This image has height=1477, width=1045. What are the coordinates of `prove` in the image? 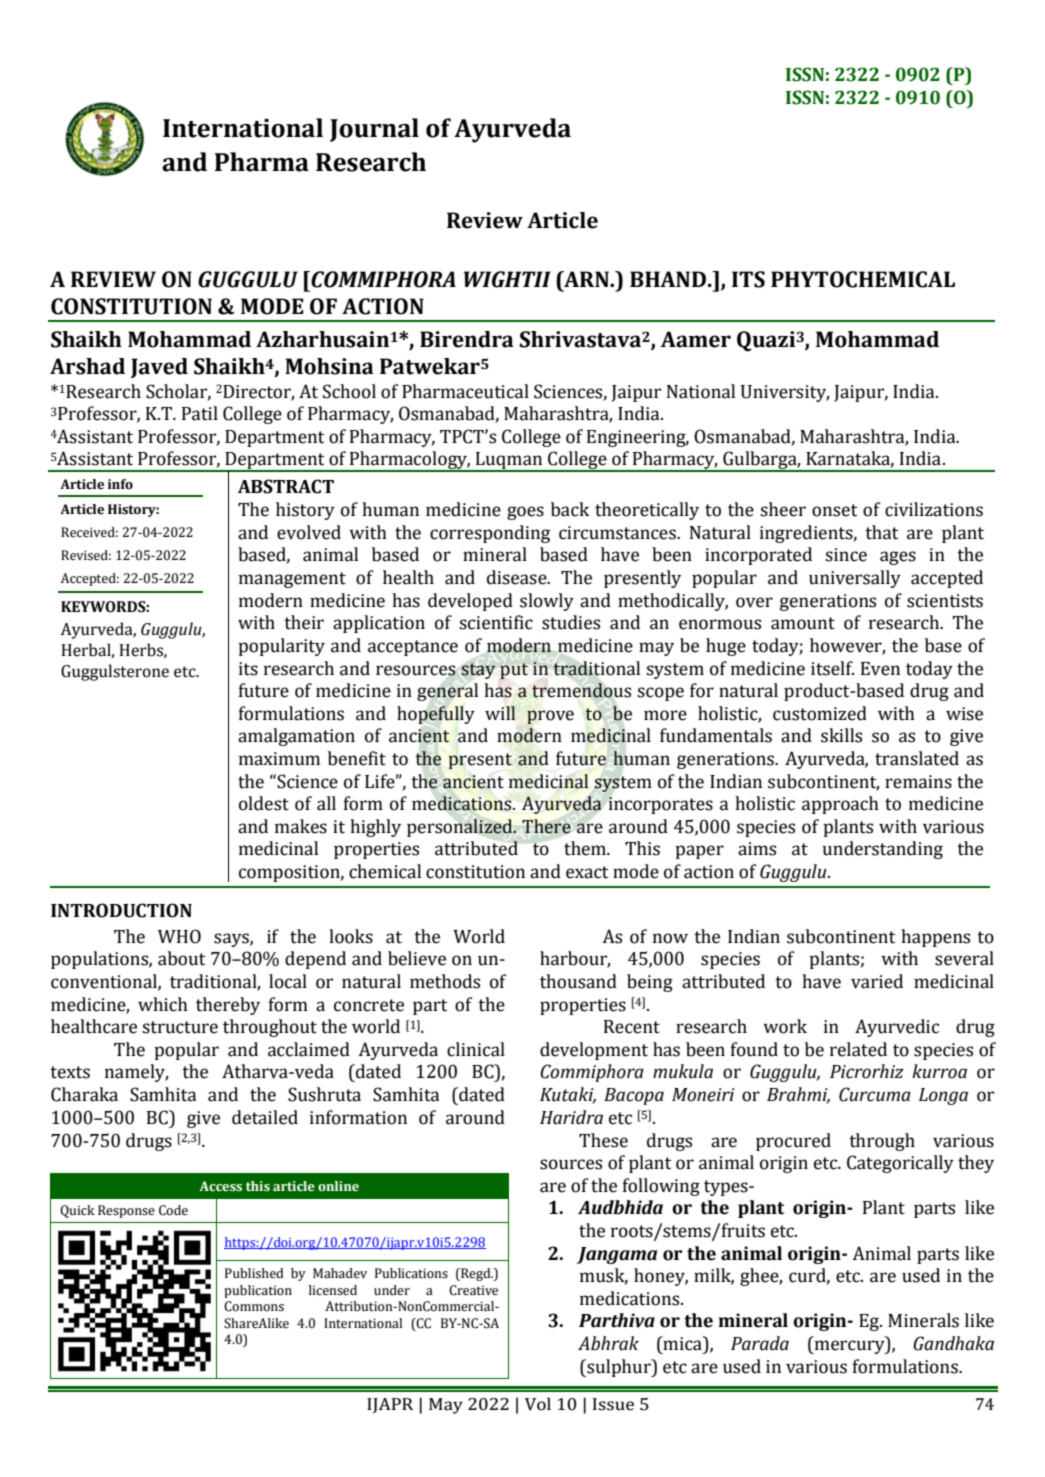 It's located at (550, 717).
